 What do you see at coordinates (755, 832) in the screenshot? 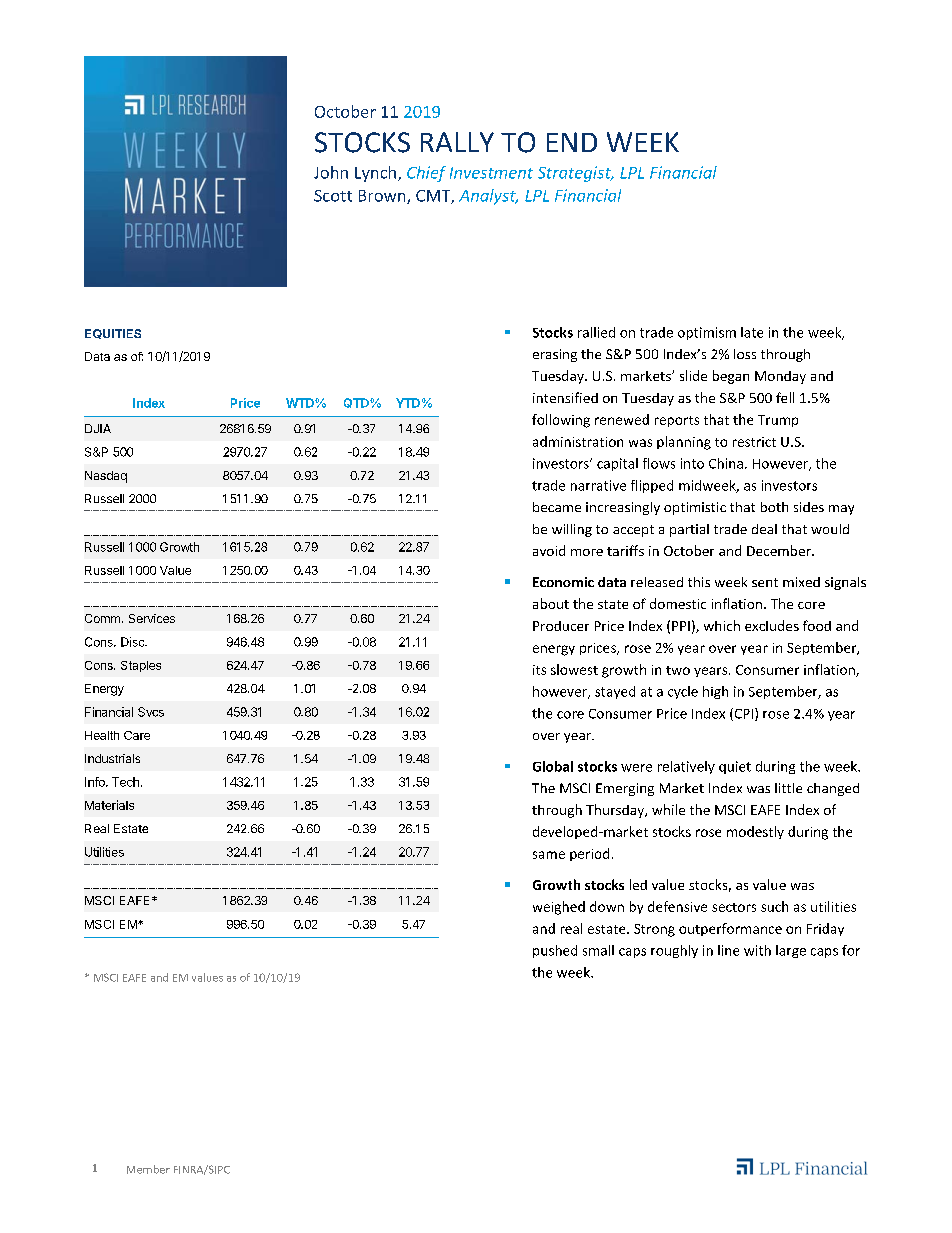
I see `modestly` at bounding box center [755, 832].
